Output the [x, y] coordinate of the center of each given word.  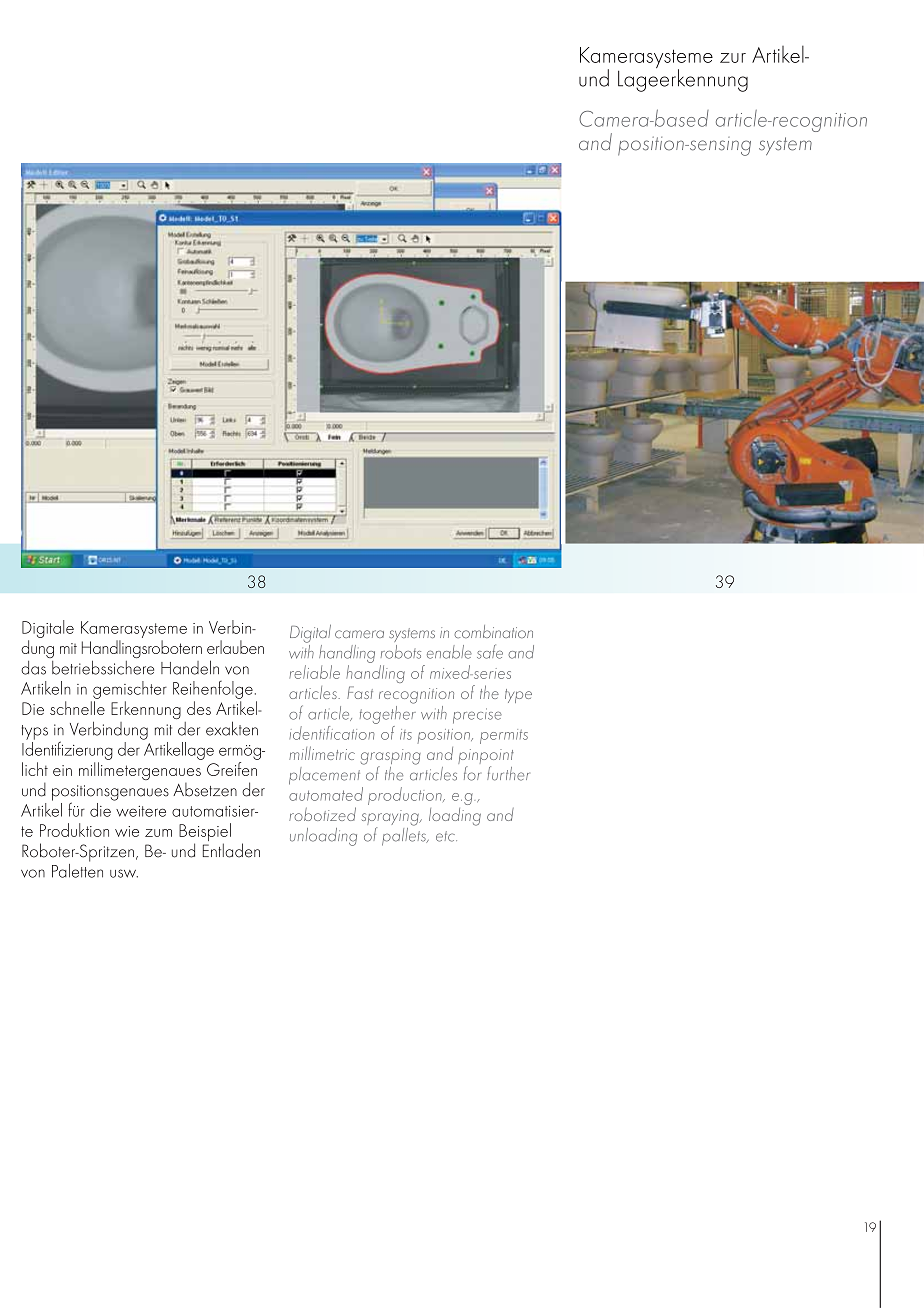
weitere [141, 811]
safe [490, 651]
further [508, 773]
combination [493, 631]
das [33, 668]
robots [401, 652]
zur [733, 58]
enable [449, 652]
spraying [391, 819]
